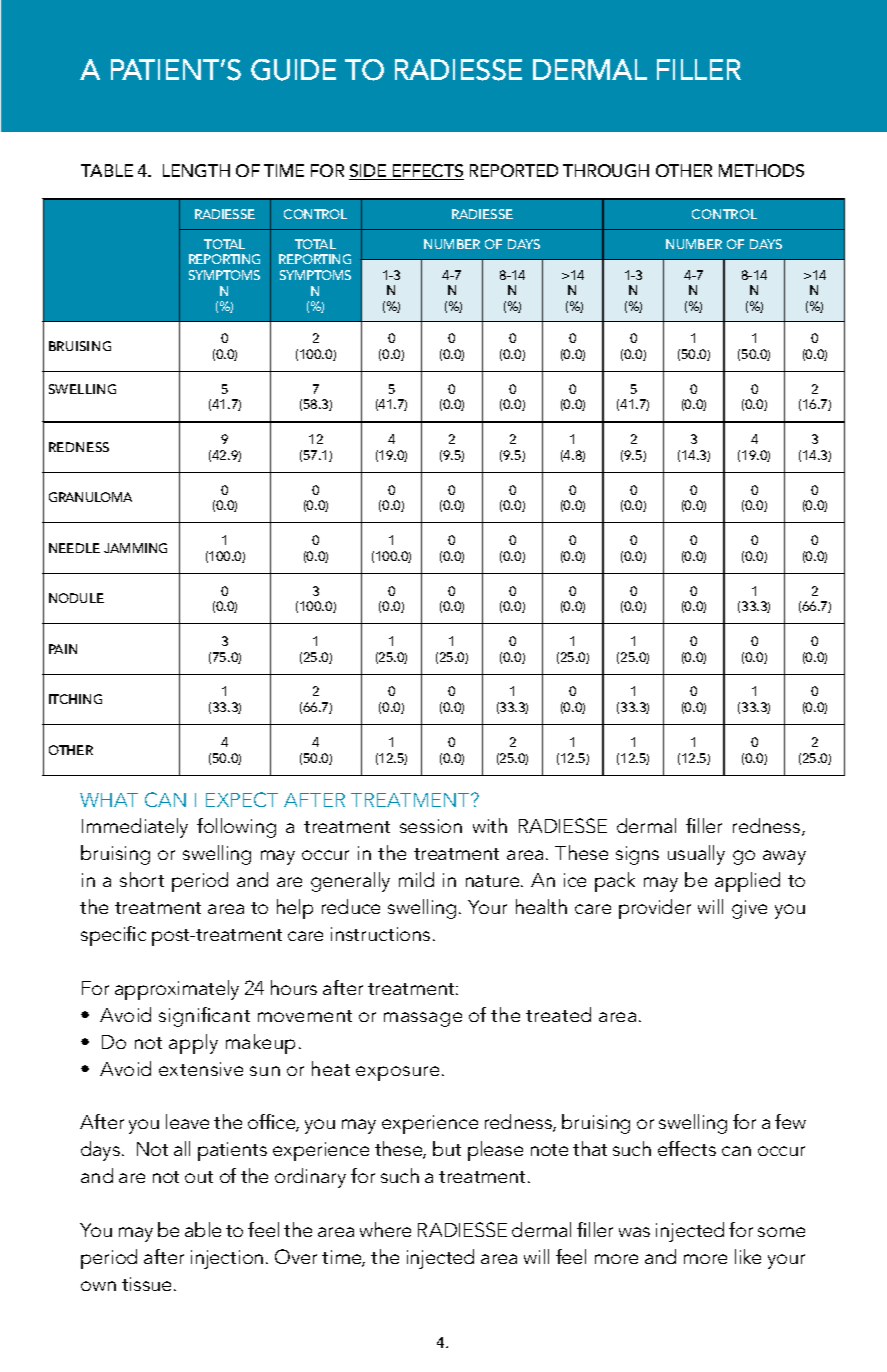  What do you see at coordinates (431, 826) in the screenshot?
I see `session` at bounding box center [431, 826].
